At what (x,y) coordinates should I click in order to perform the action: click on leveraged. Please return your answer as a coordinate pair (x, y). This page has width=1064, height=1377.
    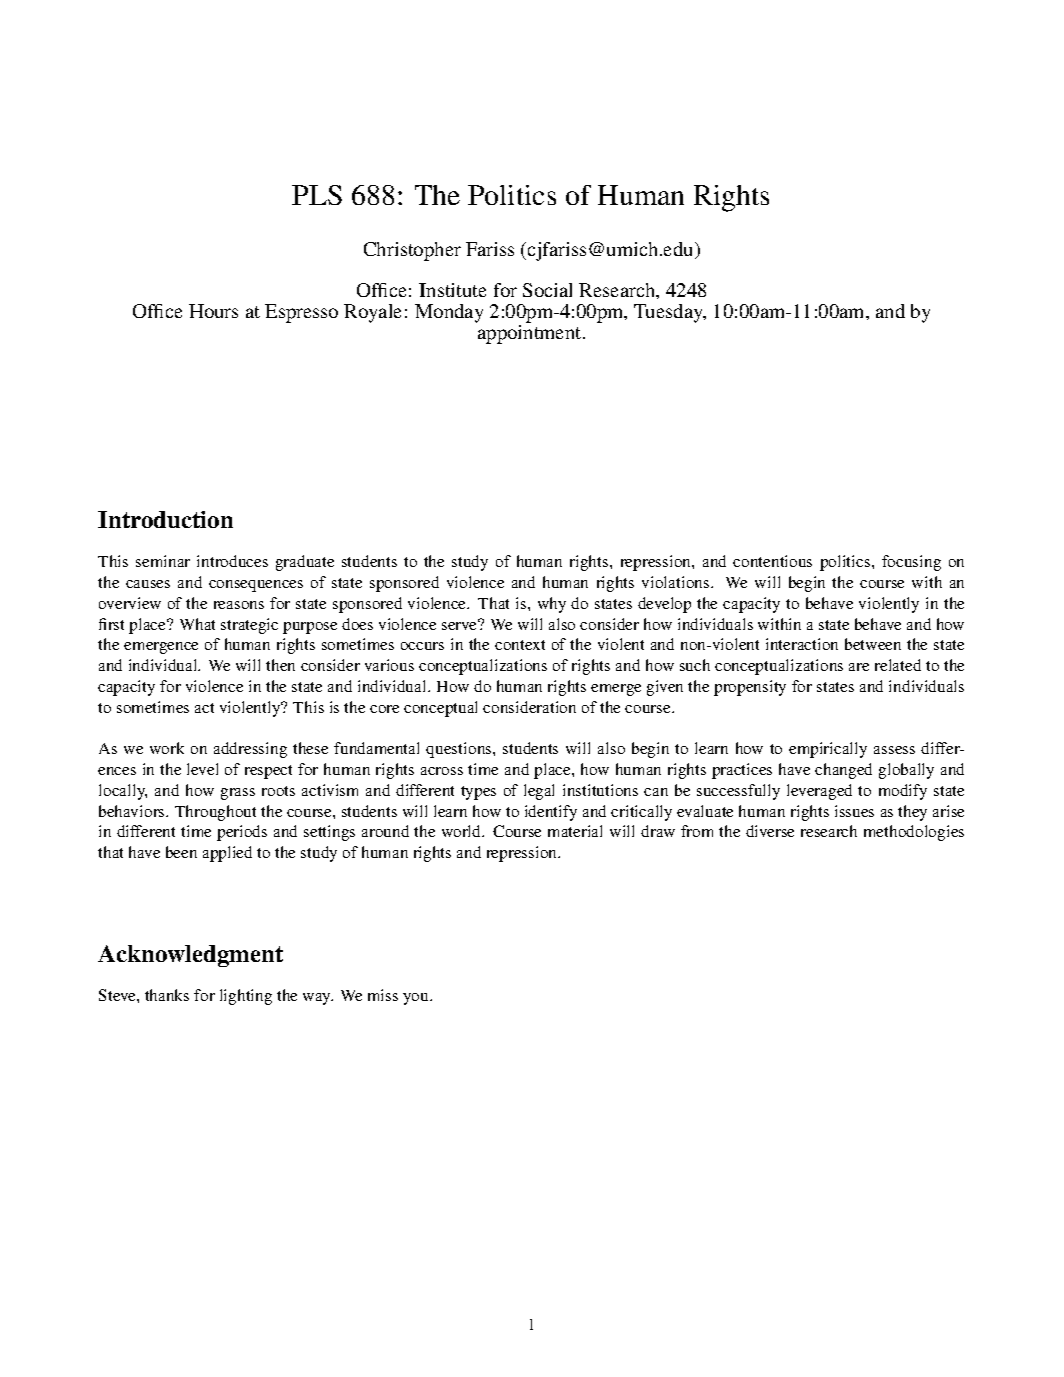
    Looking at the image, I should click on (819, 792).
